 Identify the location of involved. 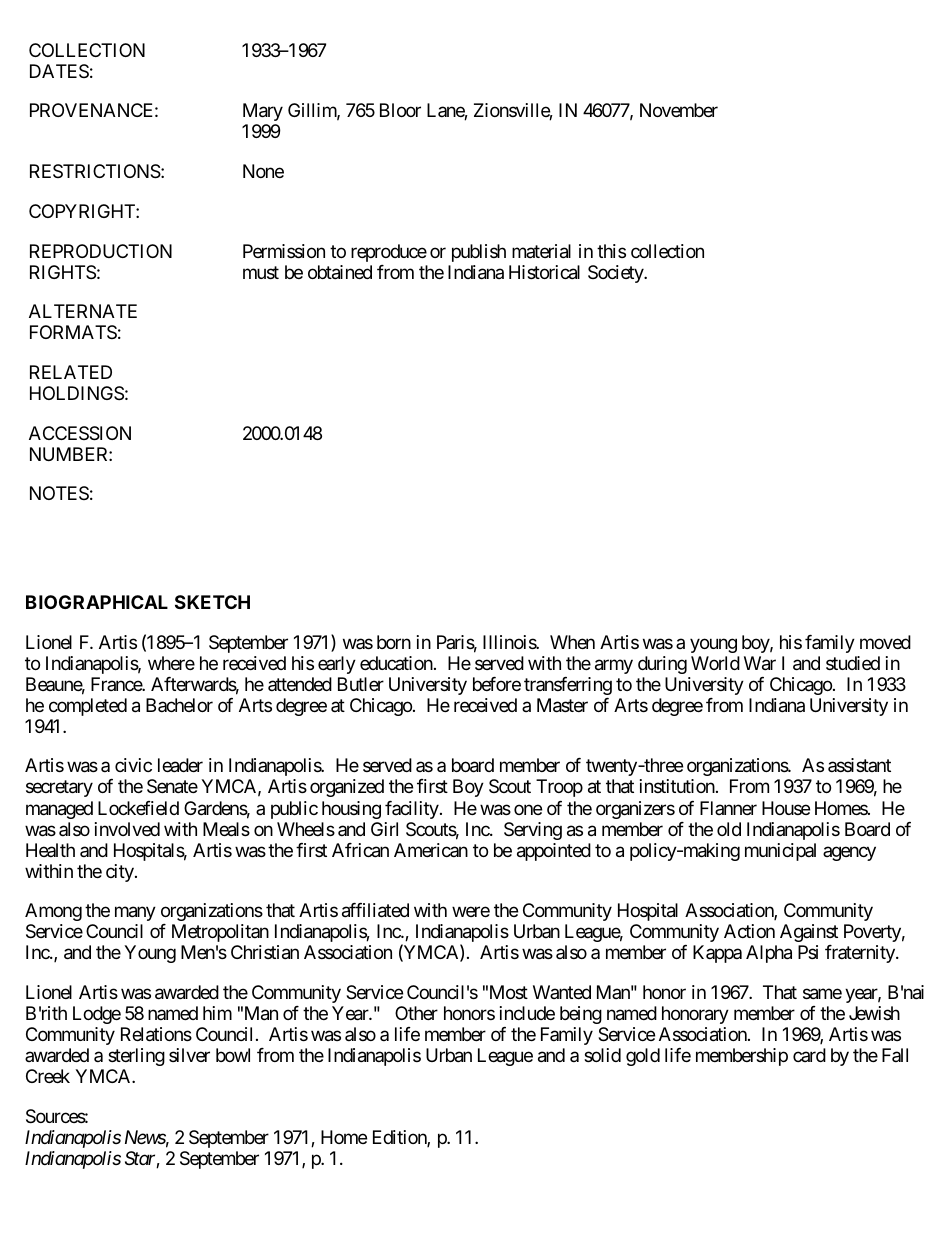
(127, 829).
